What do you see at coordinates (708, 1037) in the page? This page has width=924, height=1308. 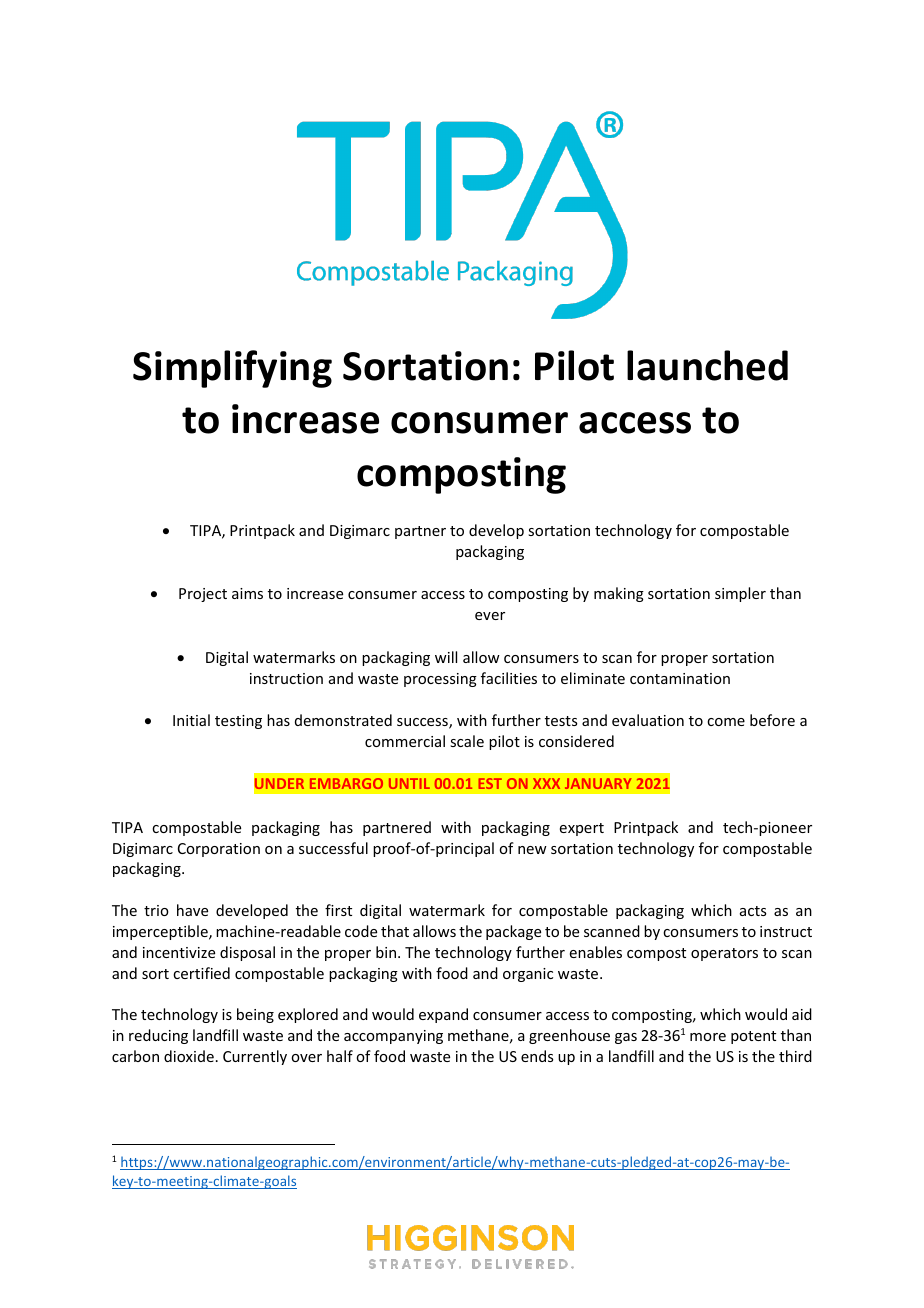 I see `more` at bounding box center [708, 1037].
